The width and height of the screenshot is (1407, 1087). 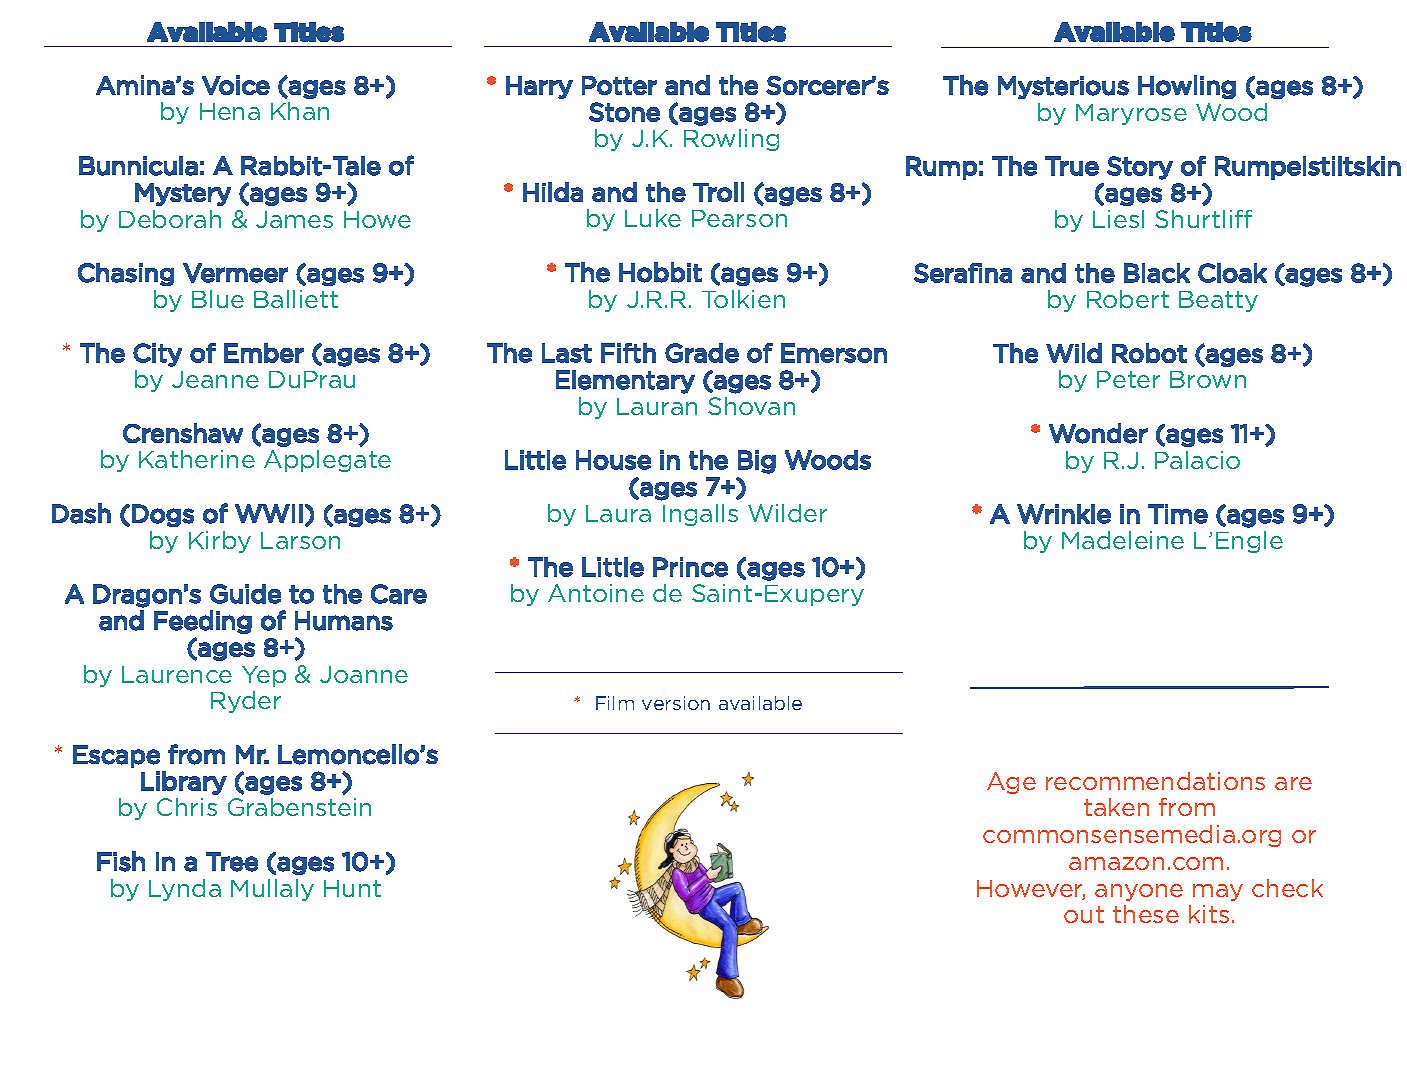 What do you see at coordinates (352, 888) in the screenshot?
I see `Hunt` at bounding box center [352, 888].
